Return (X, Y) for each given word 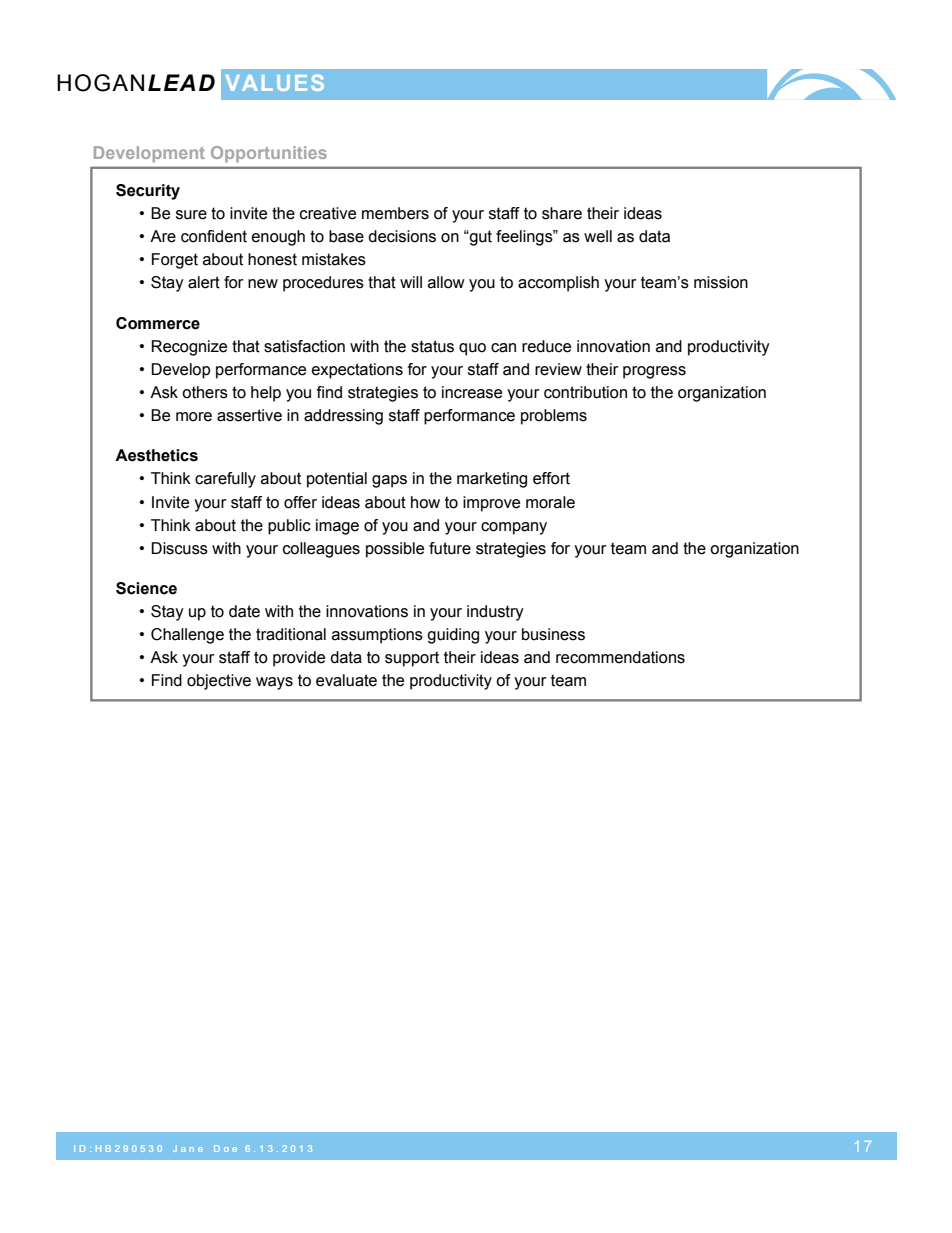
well (598, 236)
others (205, 392)
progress (654, 372)
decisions (402, 236)
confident (214, 236)
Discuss (179, 548)
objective (219, 682)
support (412, 659)
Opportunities (269, 154)
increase (472, 392)
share (562, 213)
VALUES (275, 82)
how (425, 502)
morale (550, 502)
